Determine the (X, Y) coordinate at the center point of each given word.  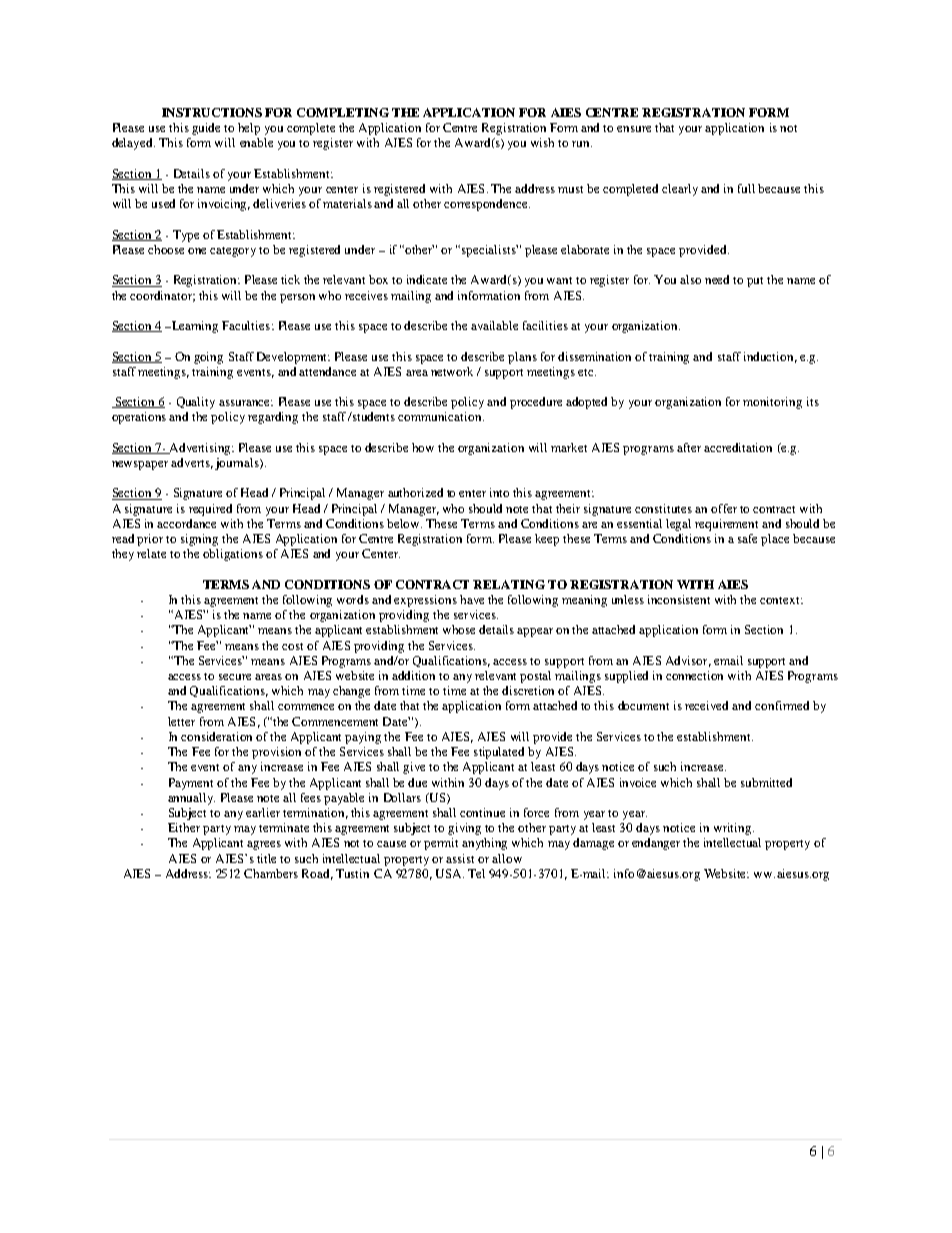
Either (184, 827)
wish (542, 142)
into (499, 492)
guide (206, 129)
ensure (634, 129)
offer (724, 508)
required (210, 510)
